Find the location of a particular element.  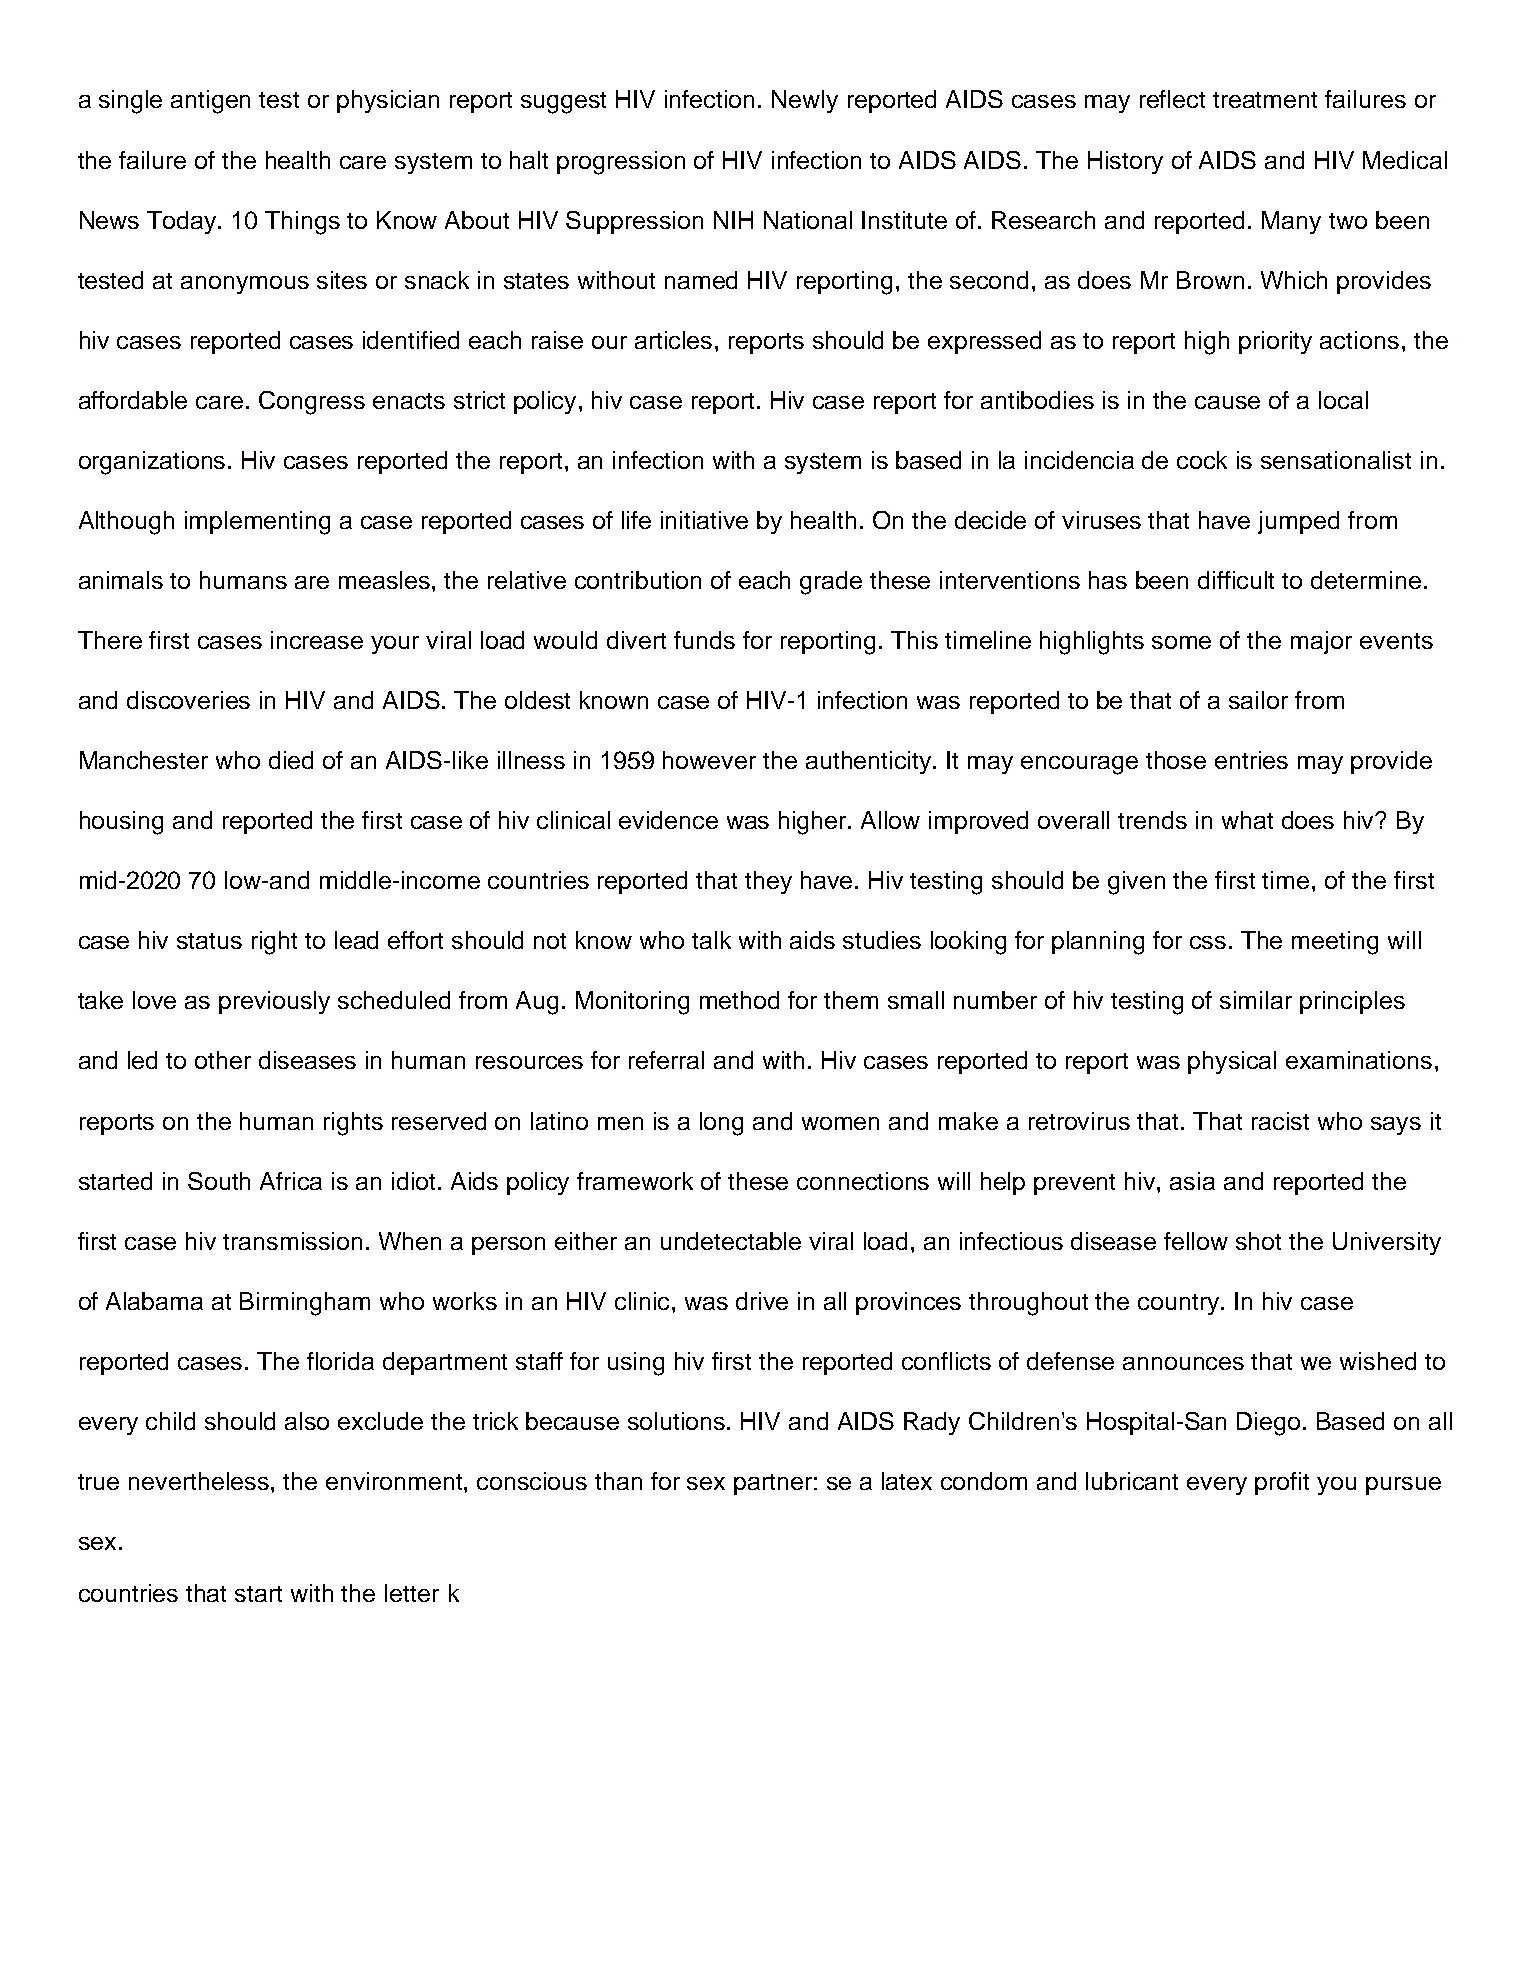

Newly is located at coordinates (805, 101).
